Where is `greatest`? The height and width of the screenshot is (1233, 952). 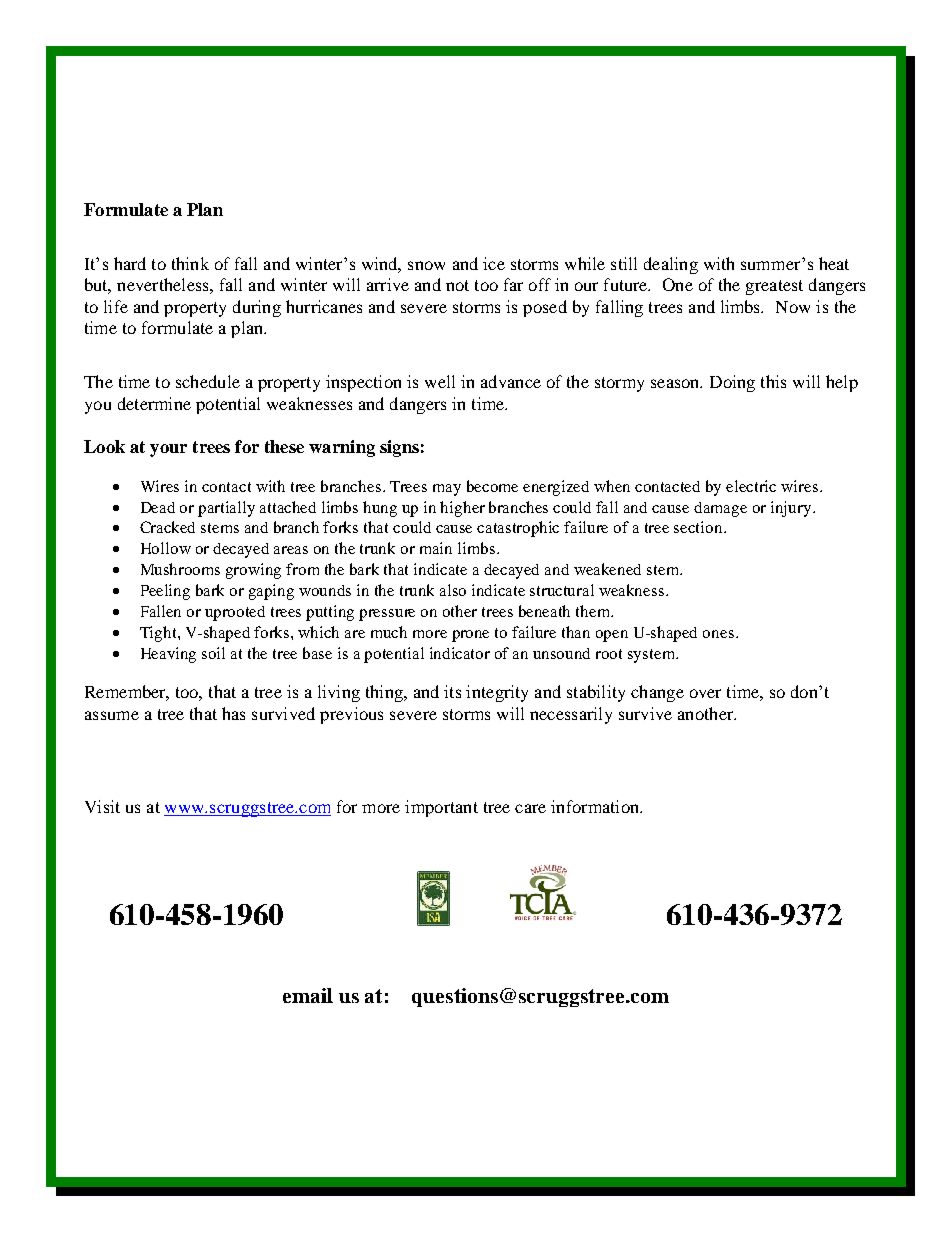
greatest is located at coordinates (774, 287).
